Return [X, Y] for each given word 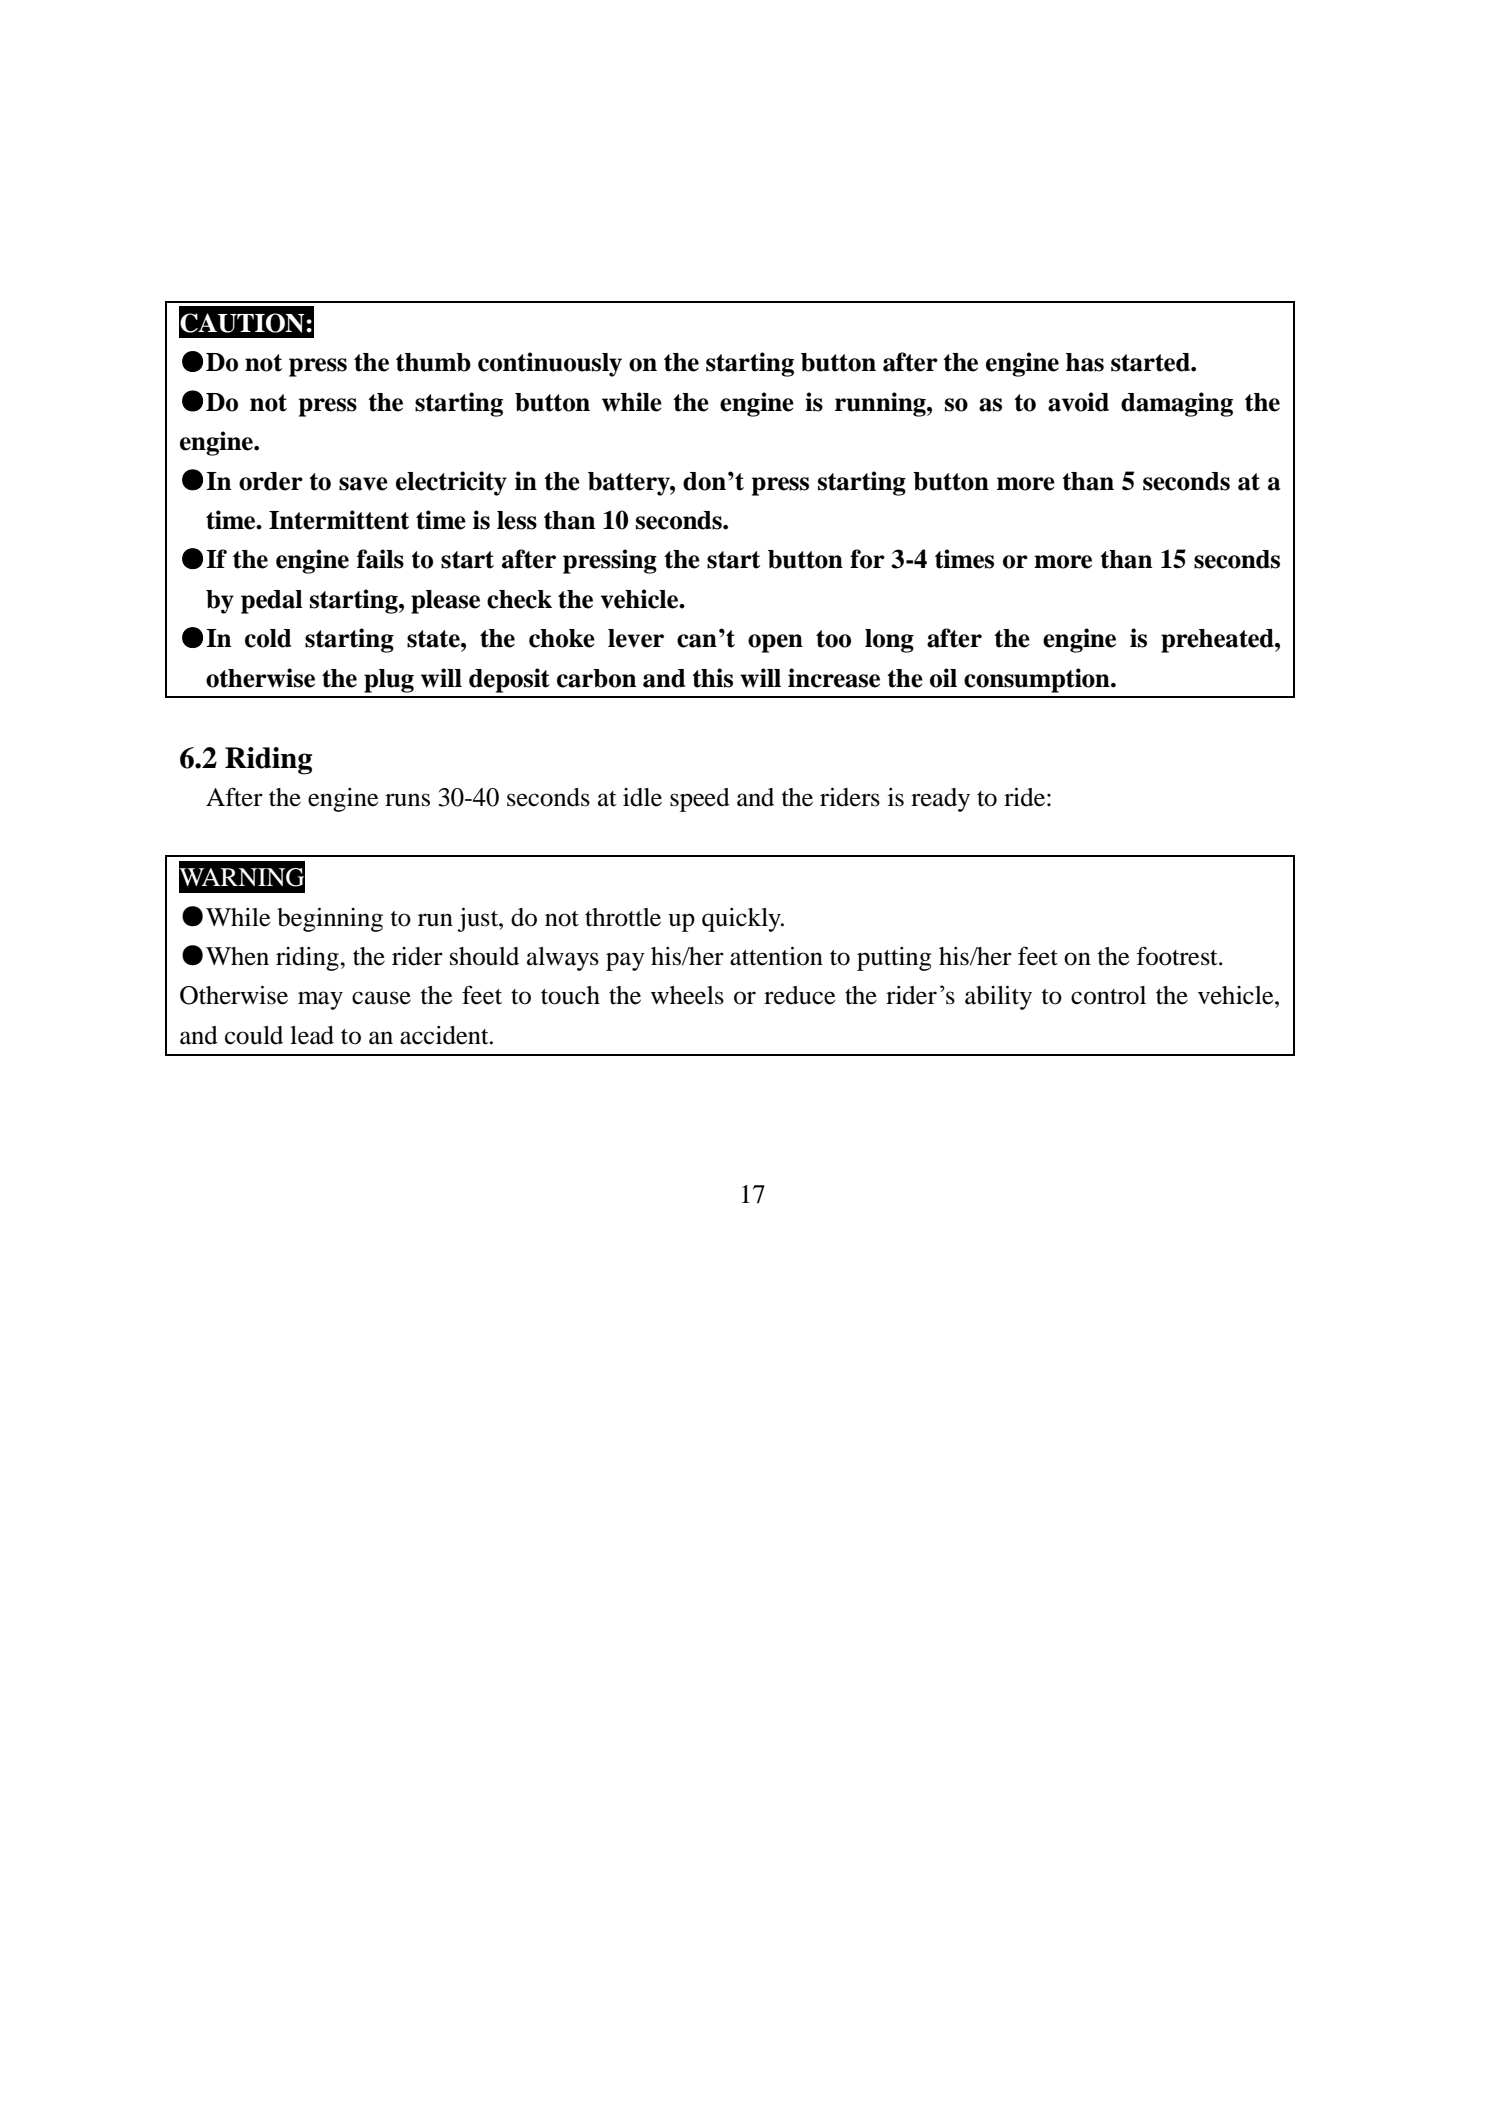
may [320, 1000]
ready [940, 800]
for [867, 559]
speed [700, 800]
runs [407, 800]
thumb [433, 362]
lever [636, 638]
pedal [272, 602]
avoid [1078, 402]
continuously [550, 364]
